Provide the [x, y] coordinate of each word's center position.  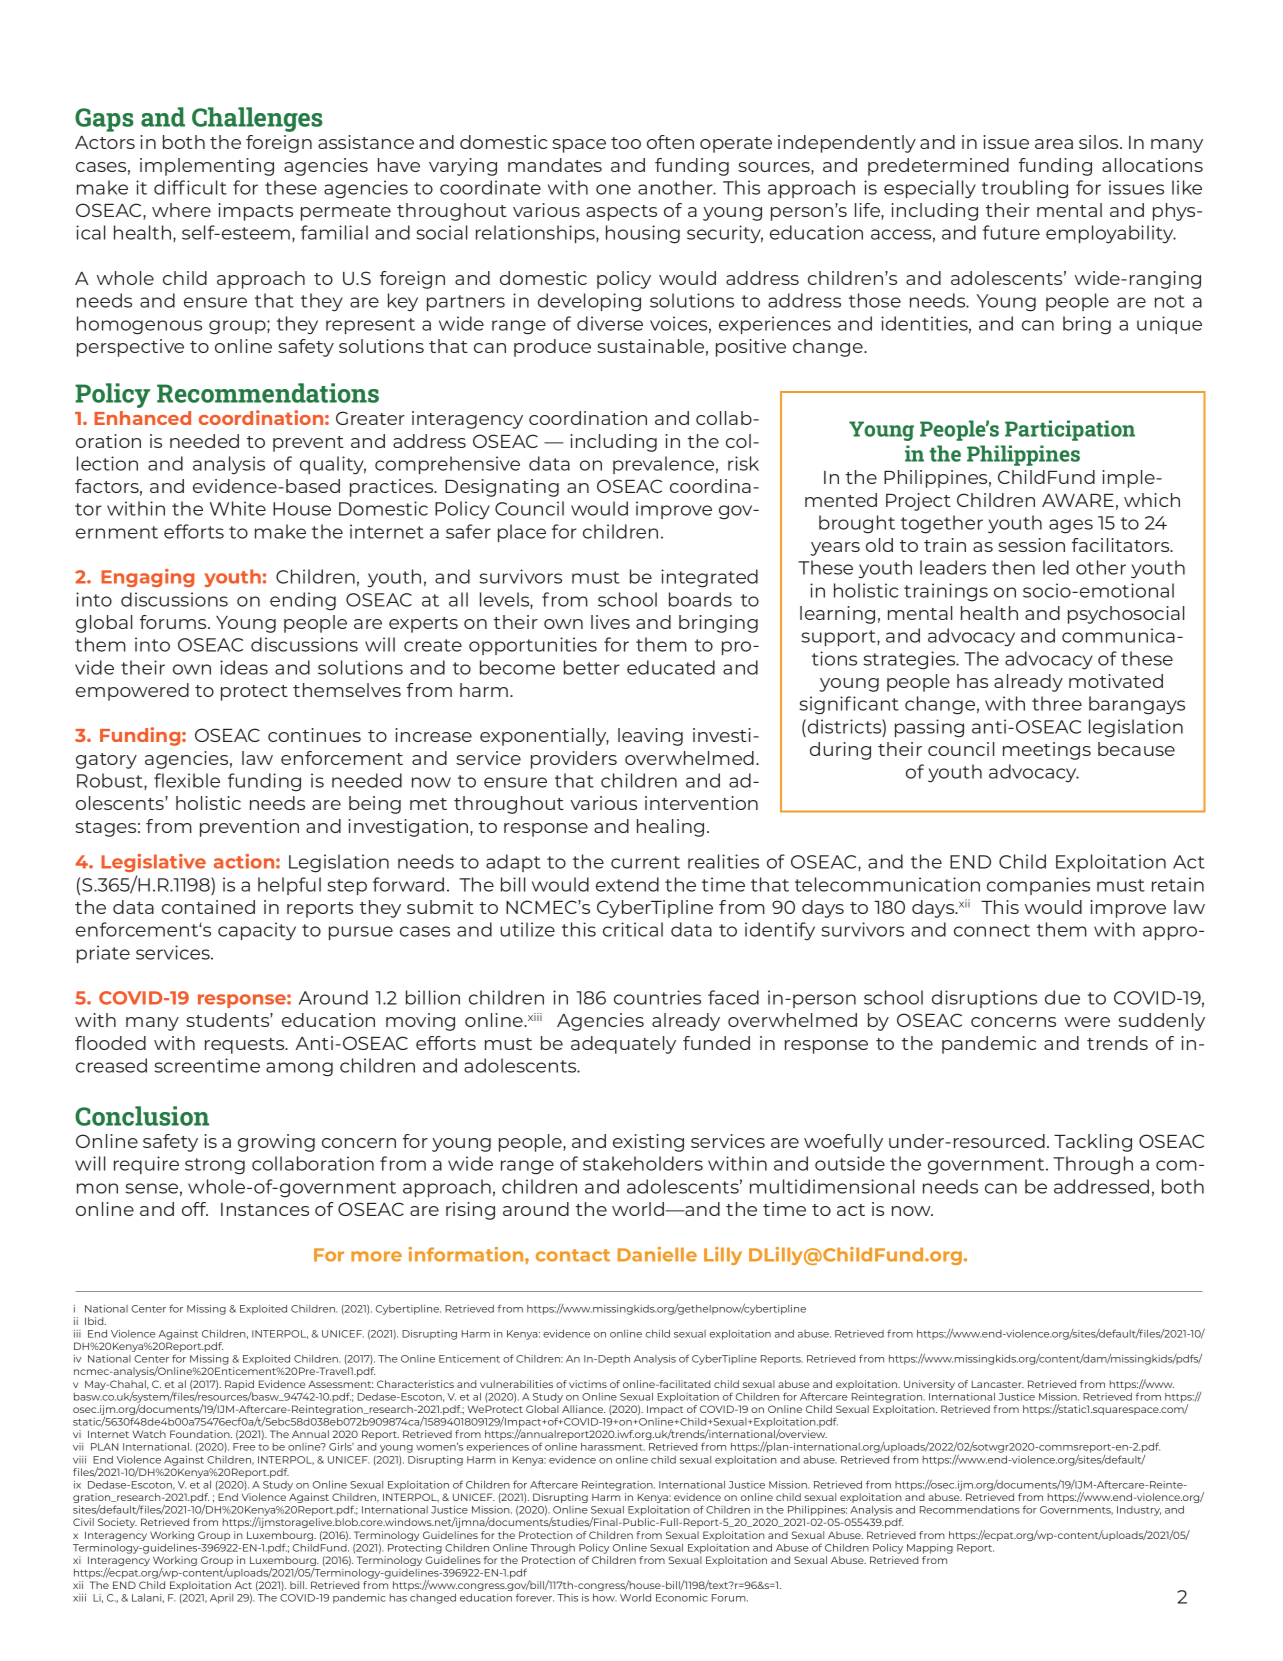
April [221, 1599]
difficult [190, 187]
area [1054, 144]
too [626, 143]
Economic [682, 1598]
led [1056, 567]
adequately [623, 1045]
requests [246, 1046]
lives [610, 622]
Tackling [1093, 1143]
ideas [244, 667]
